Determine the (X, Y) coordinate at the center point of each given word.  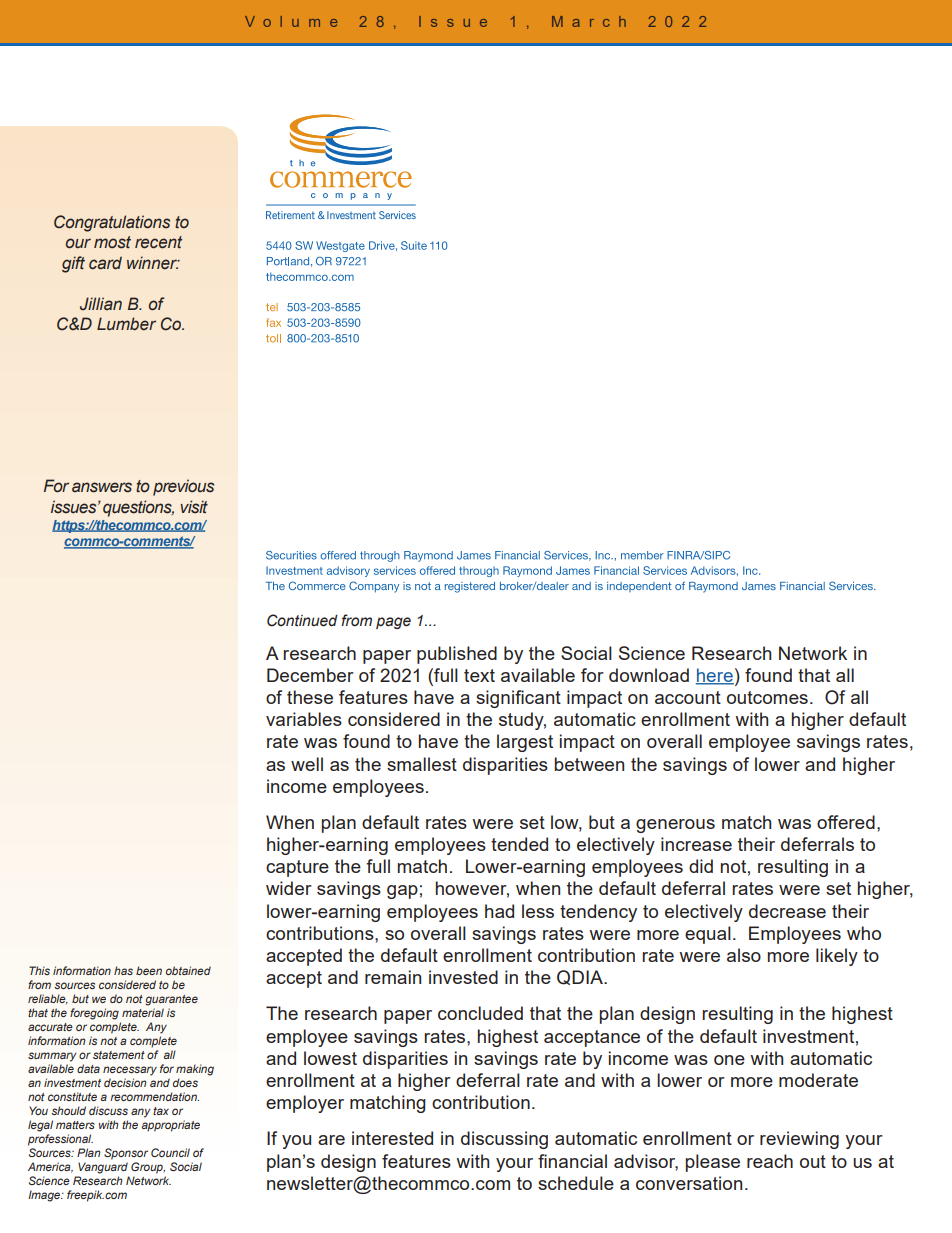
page (393, 623)
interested (392, 1138)
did (701, 866)
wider (289, 888)
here (715, 676)
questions (138, 508)
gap (402, 892)
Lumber (126, 324)
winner (153, 263)
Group (148, 1168)
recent (158, 242)
